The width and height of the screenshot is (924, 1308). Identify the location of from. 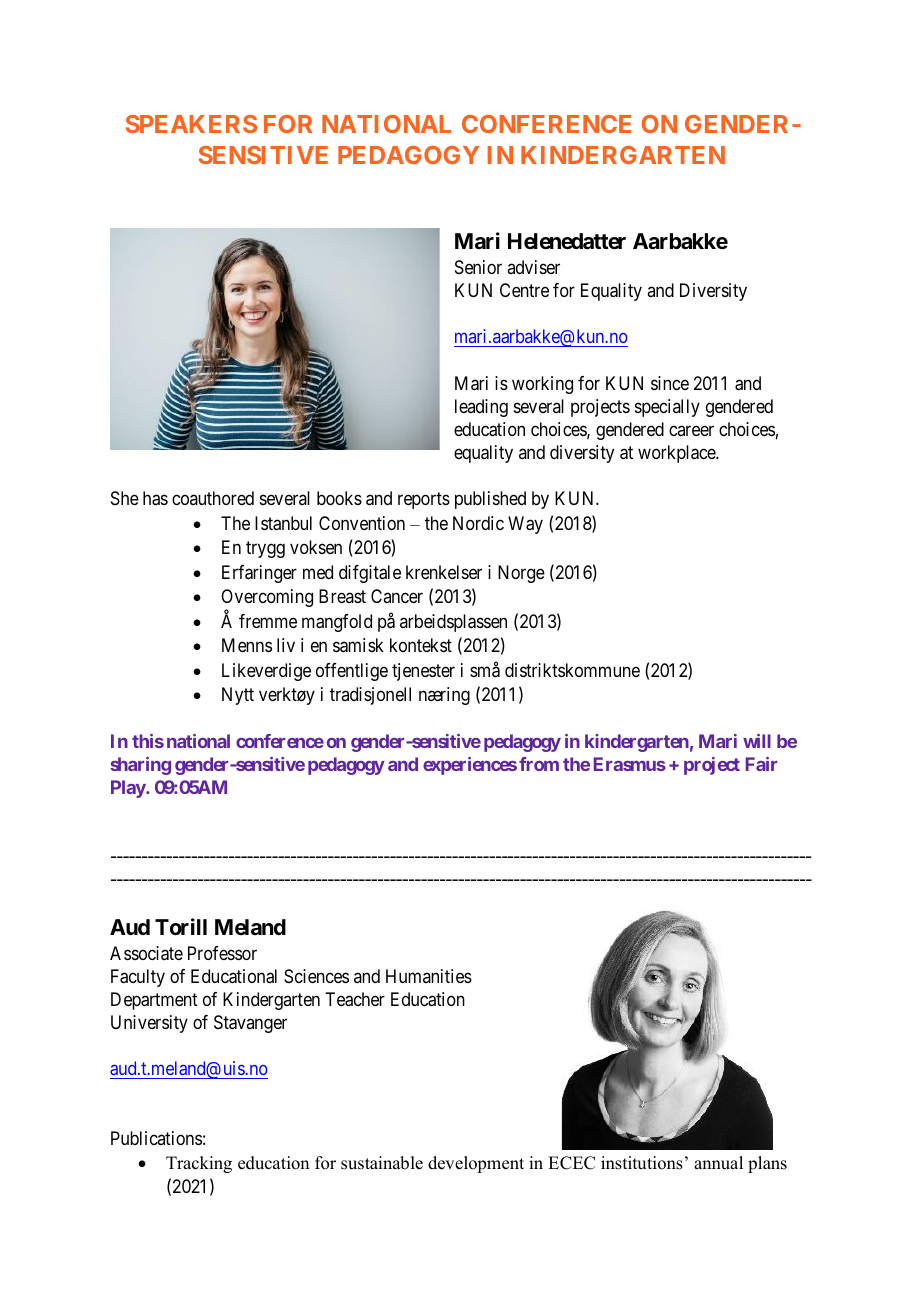
(539, 764).
